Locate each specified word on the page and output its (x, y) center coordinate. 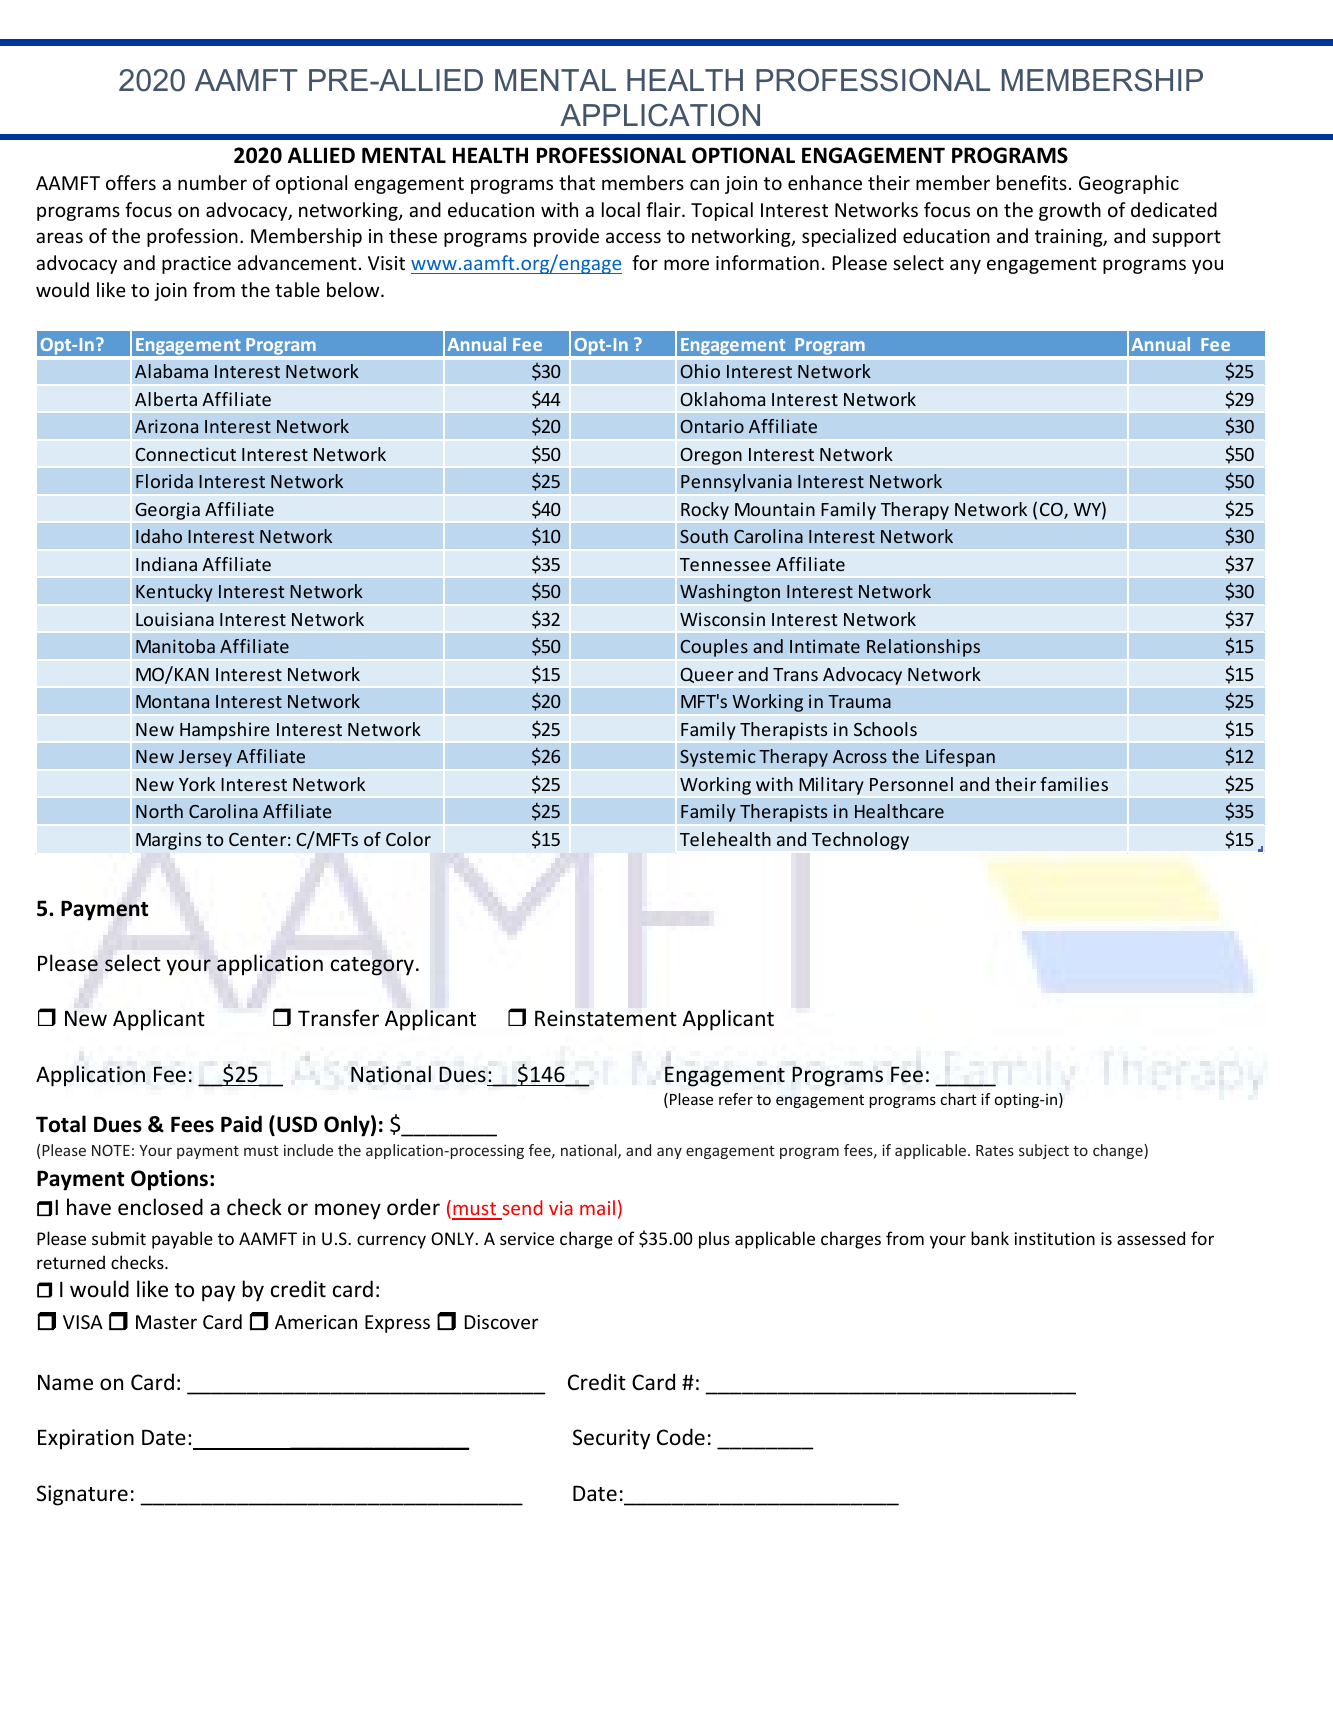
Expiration (86, 1439)
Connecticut (185, 454)
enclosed (160, 1207)
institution (1055, 1238)
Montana (172, 701)
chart (959, 1099)
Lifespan (960, 758)
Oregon (711, 456)
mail (597, 1207)
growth (1070, 211)
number (212, 182)
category (372, 966)
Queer (707, 675)
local (621, 209)
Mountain (775, 509)
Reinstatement (606, 1018)
